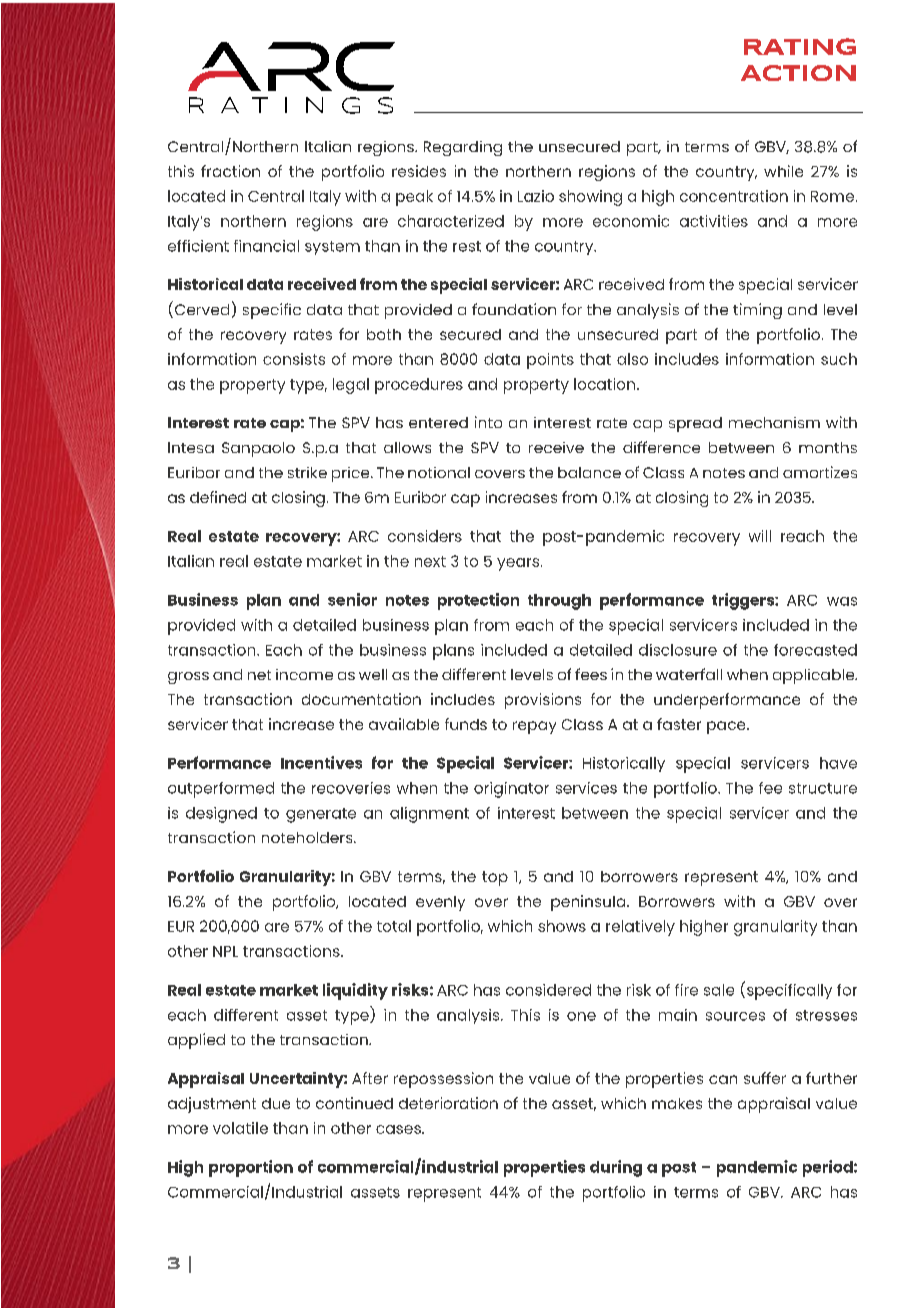  I want to click on repay, so click(534, 727).
